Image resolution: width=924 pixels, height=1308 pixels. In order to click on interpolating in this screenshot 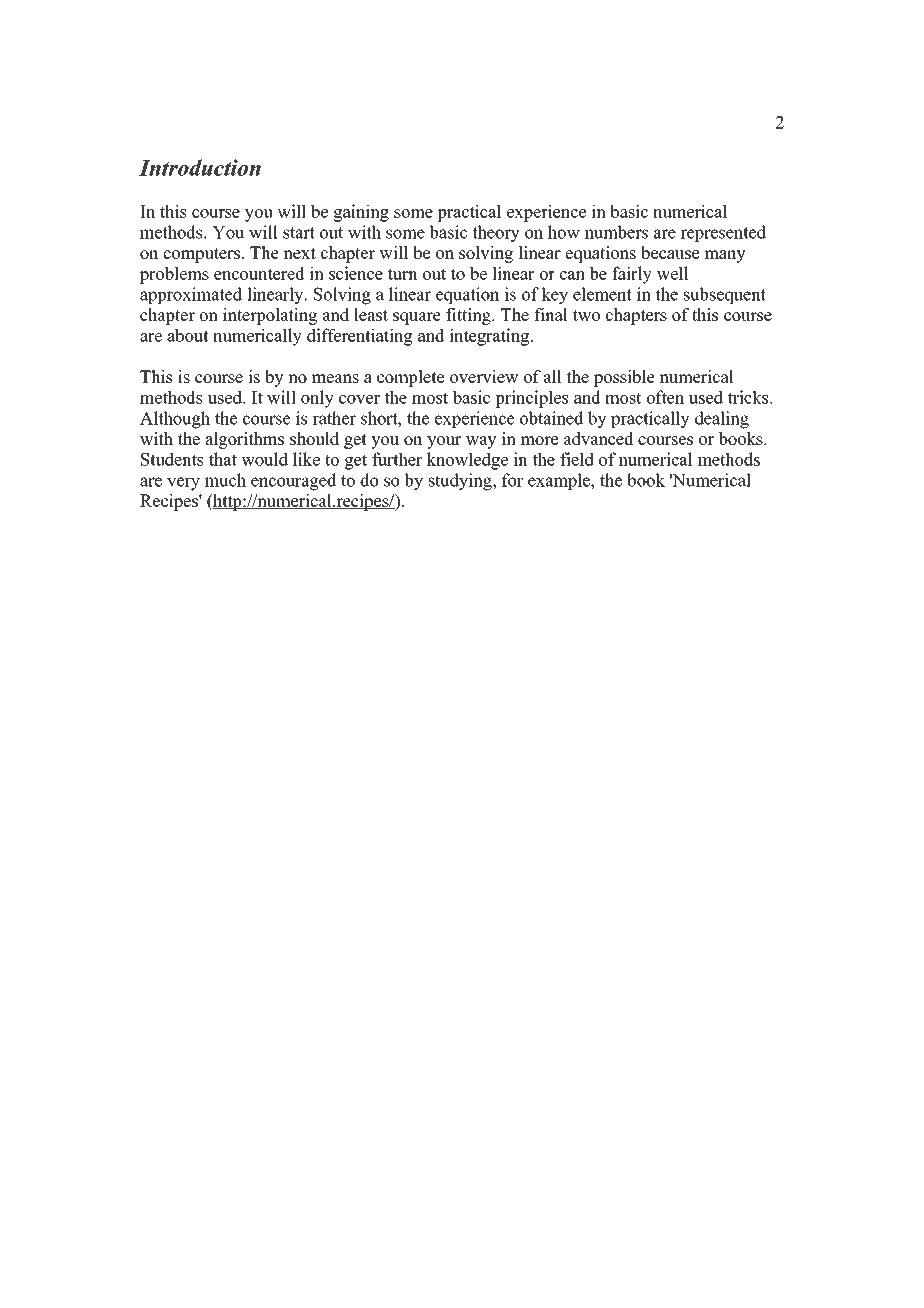, I will do `click(270, 316)`.
